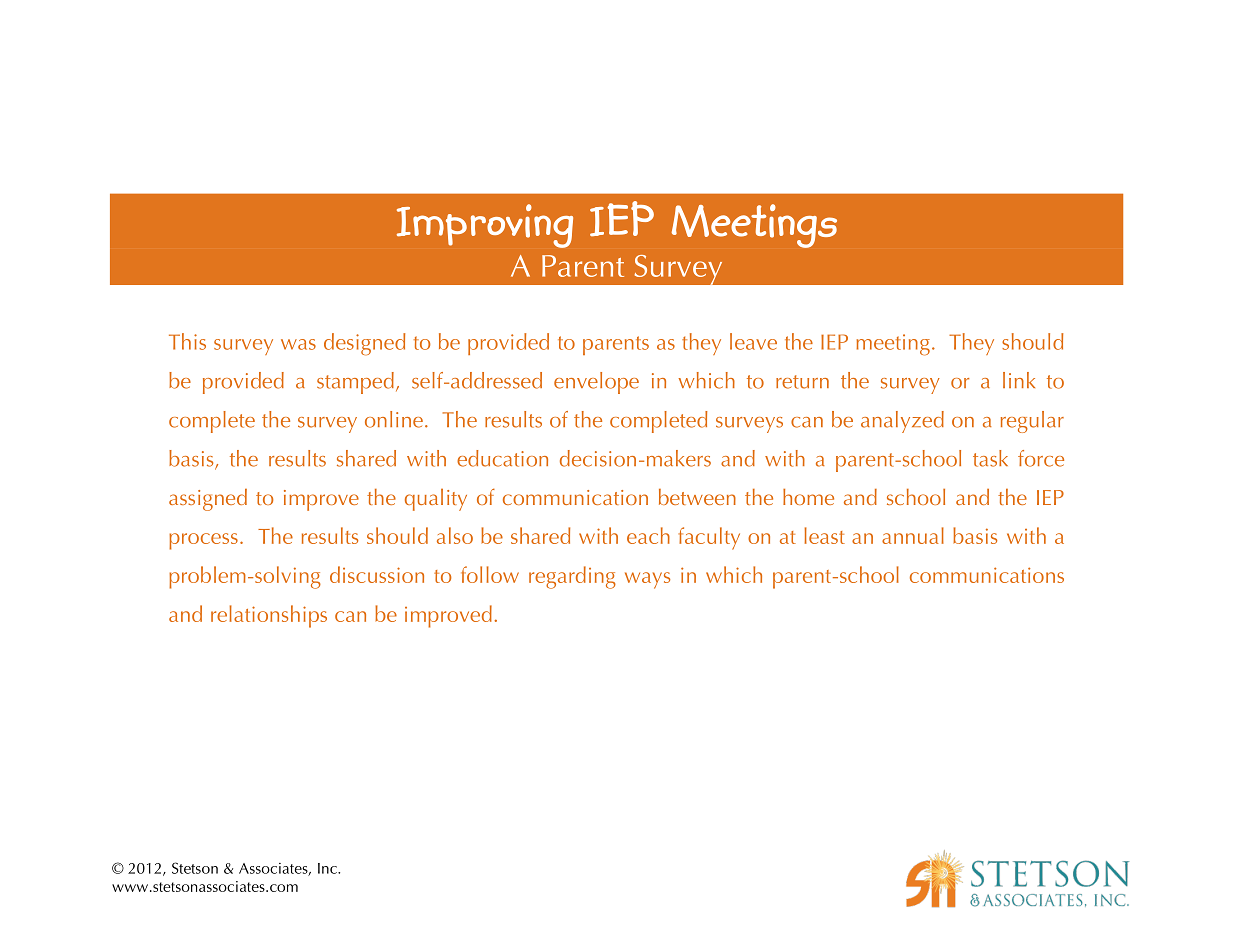 This screenshot has width=1233, height=952. Describe the element at coordinates (902, 422) in the screenshot. I see `analyzed` at that location.
